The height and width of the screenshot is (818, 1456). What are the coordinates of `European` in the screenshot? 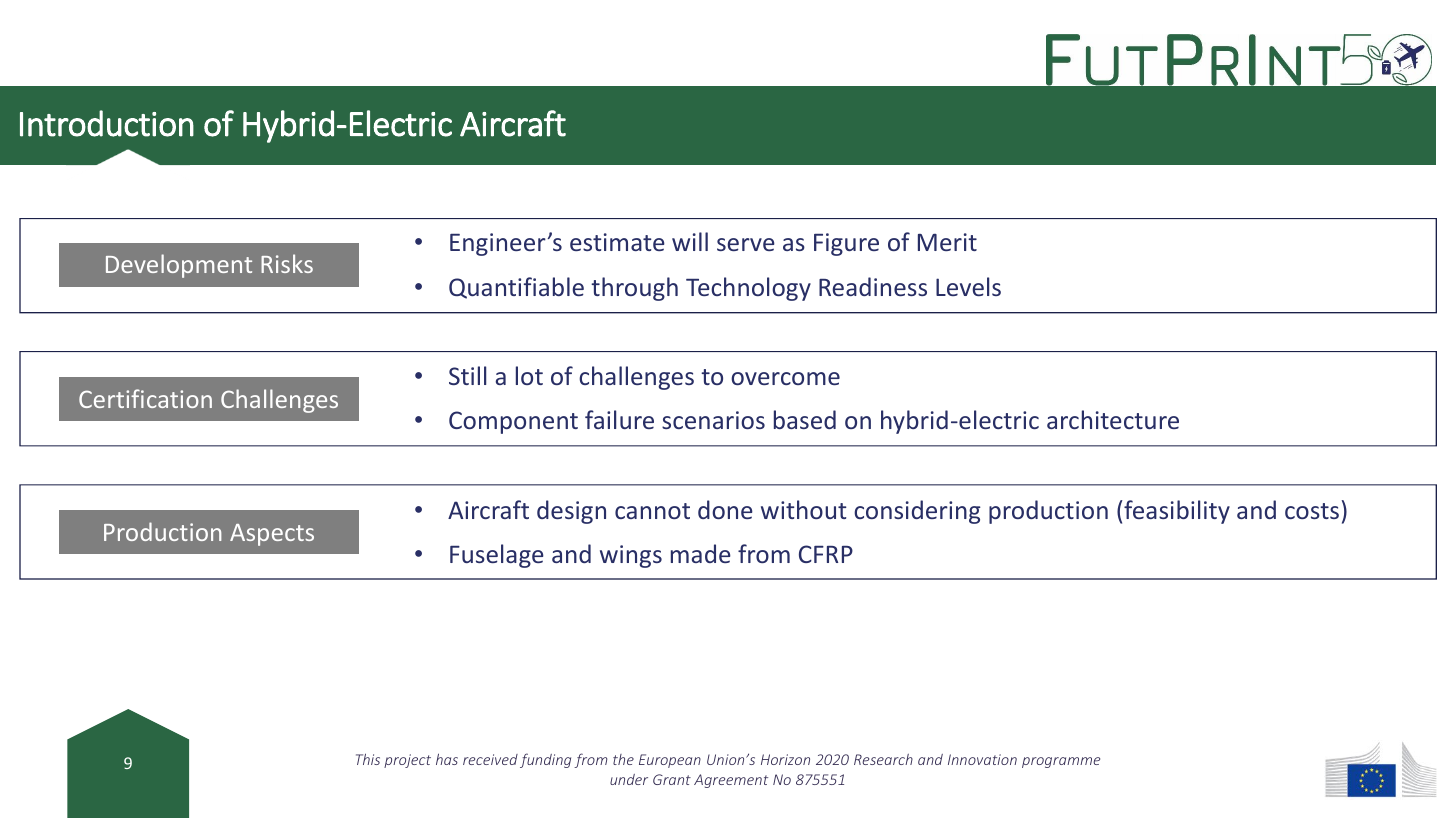 It's located at (670, 761).
